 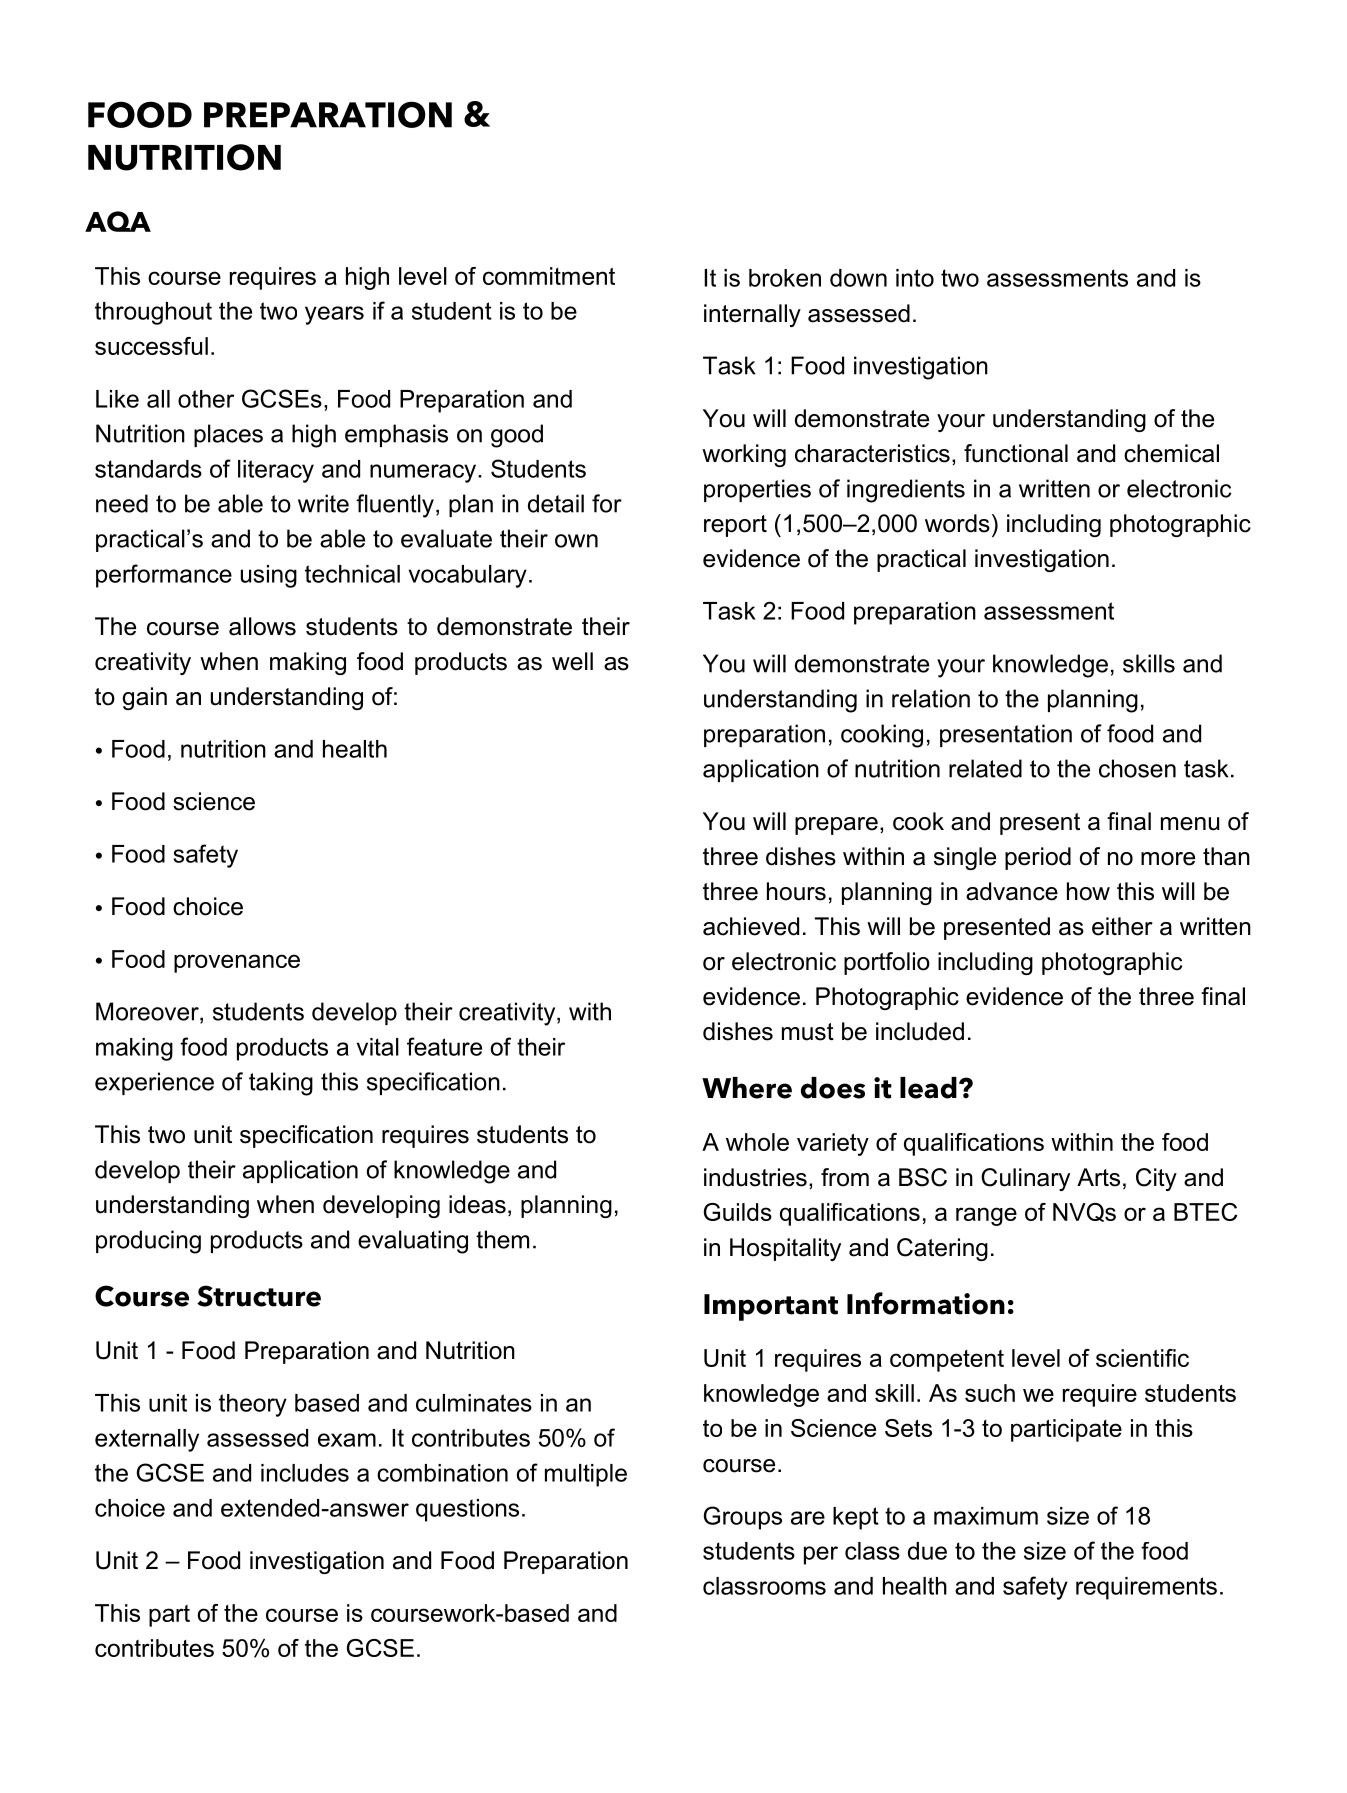 I want to click on into, so click(x=915, y=278).
